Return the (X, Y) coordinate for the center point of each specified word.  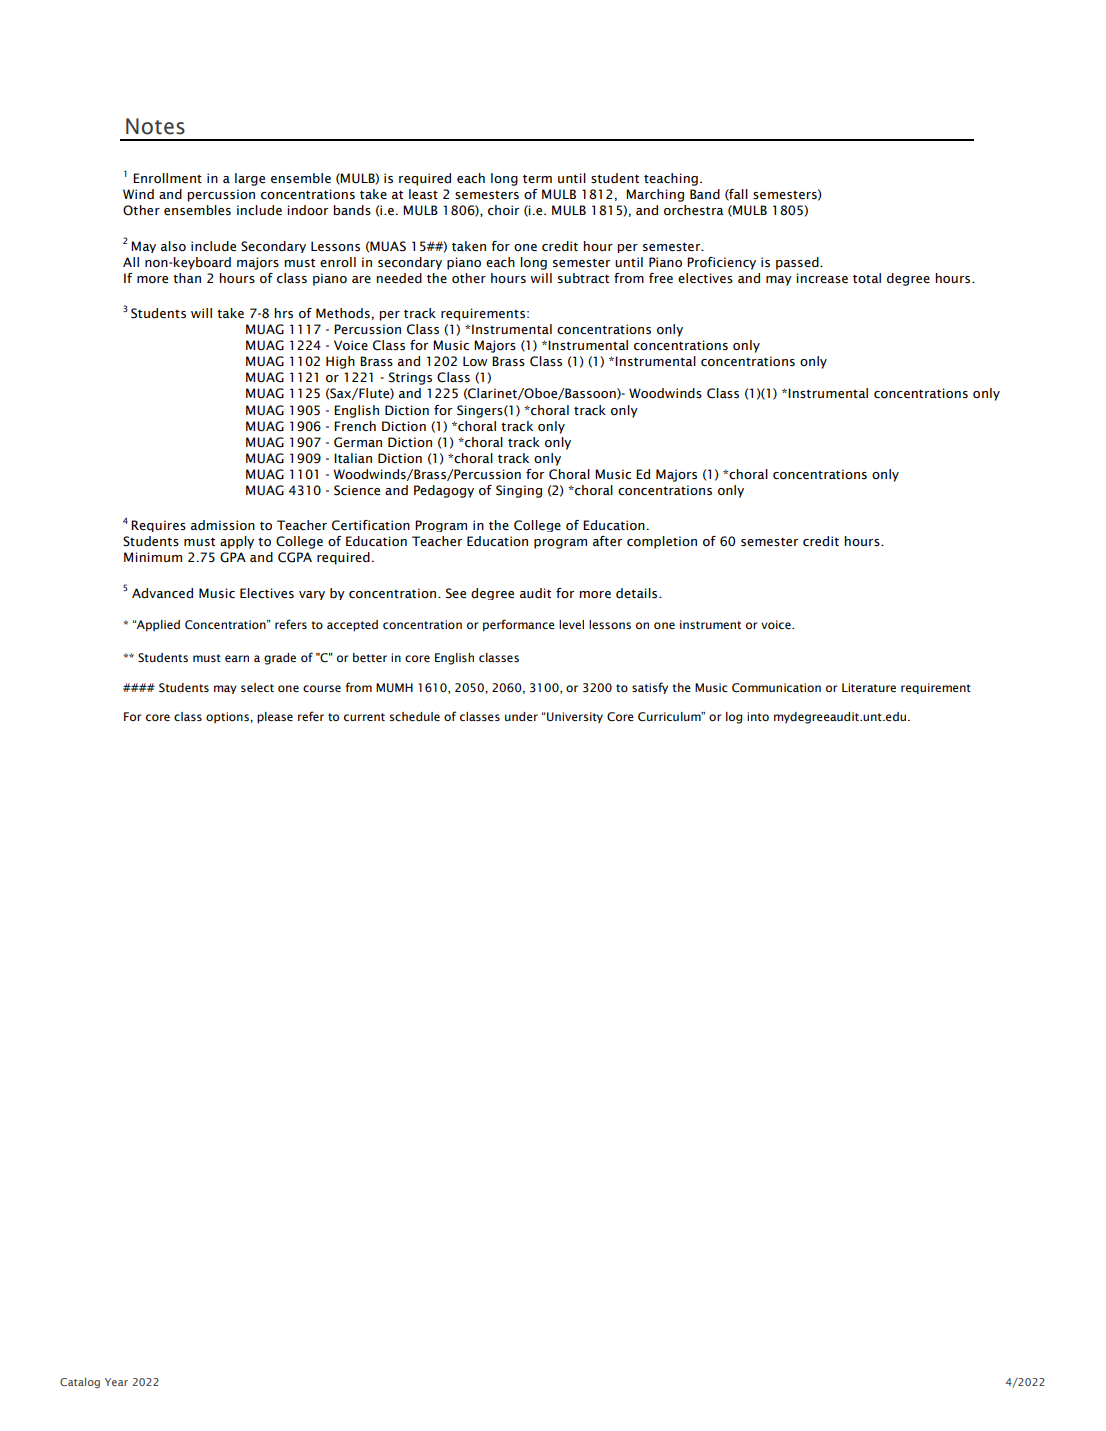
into (758, 716)
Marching (655, 195)
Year (116, 1382)
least (423, 194)
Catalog (80, 1382)
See (456, 593)
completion (662, 542)
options (228, 717)
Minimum (153, 557)
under (521, 716)
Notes (155, 126)
